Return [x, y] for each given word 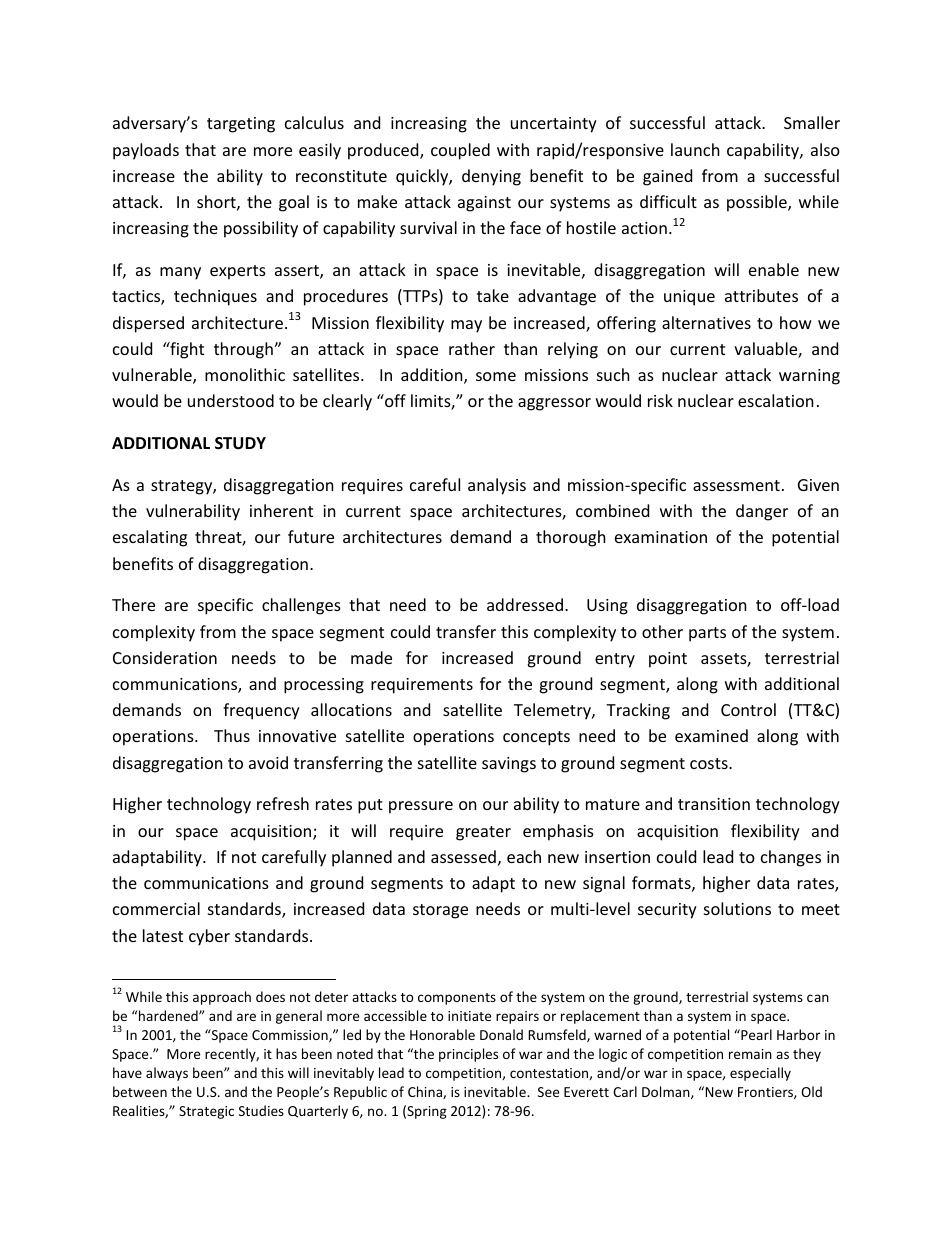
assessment [736, 485]
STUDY [240, 443]
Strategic [206, 1112]
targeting [241, 125]
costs [710, 763]
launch [695, 149]
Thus [232, 735]
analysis [497, 486]
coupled [460, 151]
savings [509, 765]
